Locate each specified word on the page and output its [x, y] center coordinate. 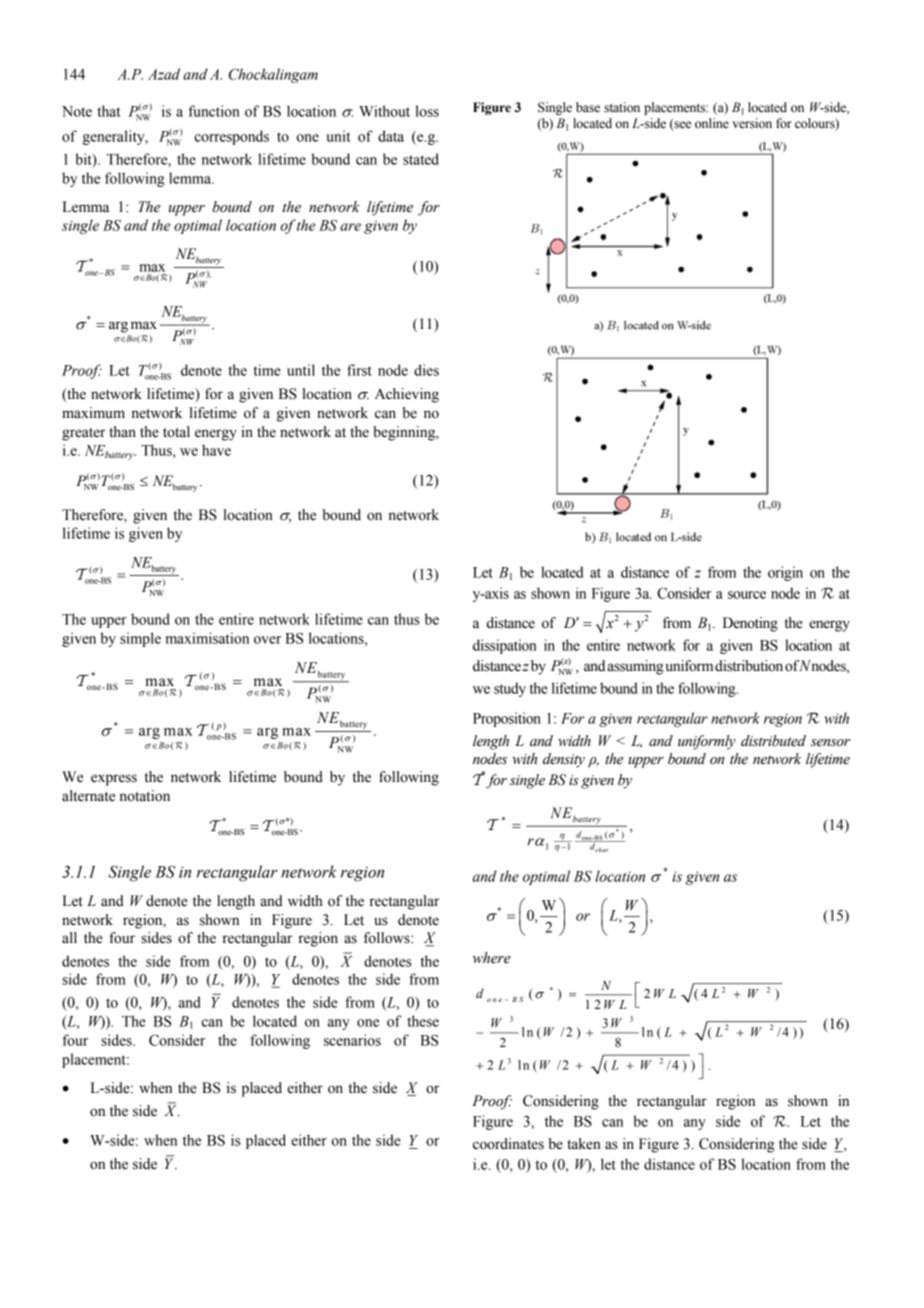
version [752, 123]
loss [427, 111]
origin [785, 573]
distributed [773, 741]
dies [426, 370]
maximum [93, 413]
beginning [405, 433]
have [216, 450]
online [712, 123]
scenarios [352, 1040]
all [69, 938]
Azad [164, 74]
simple [140, 639]
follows [388, 938]
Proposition [507, 719]
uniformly [707, 742]
